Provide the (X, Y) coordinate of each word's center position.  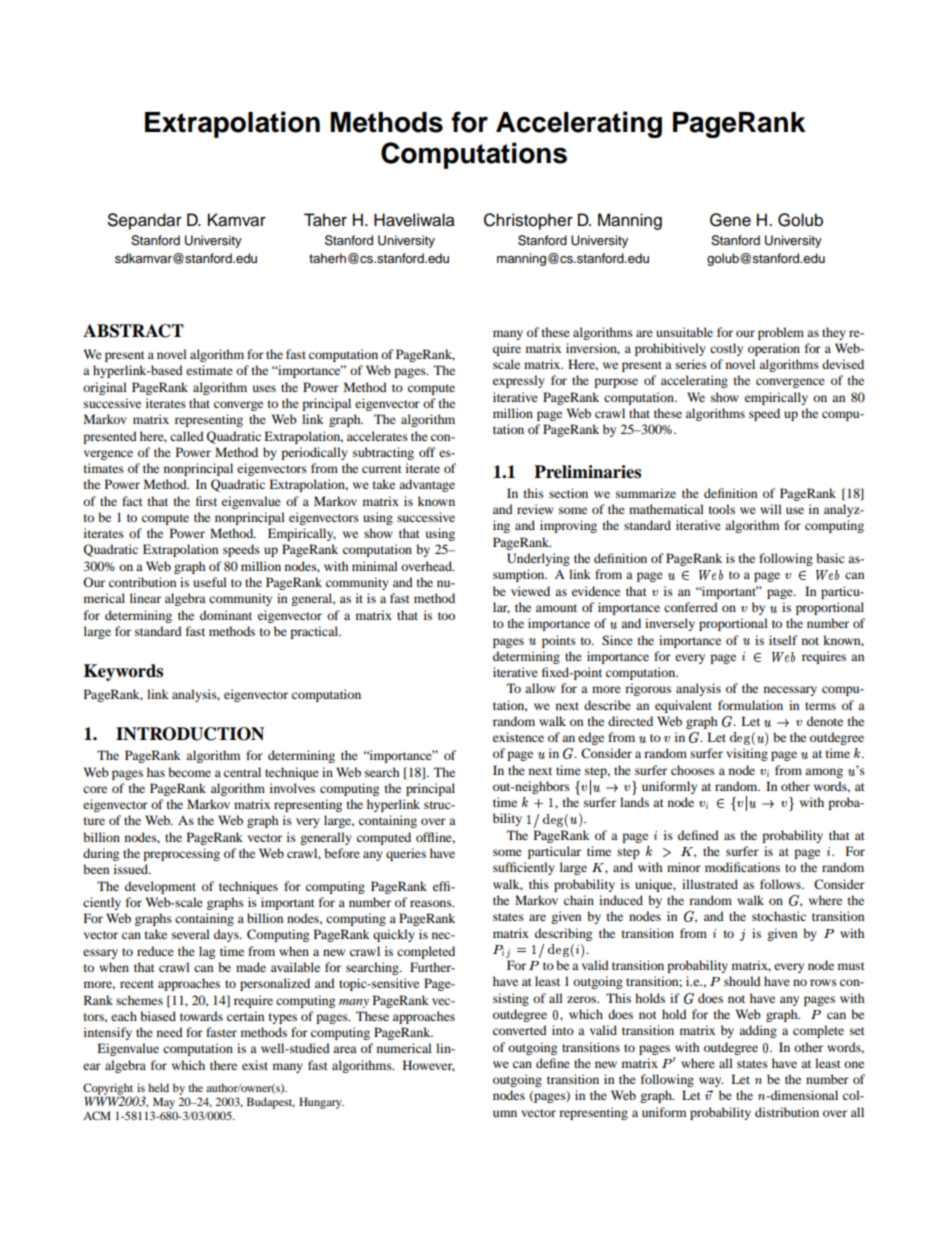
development (160, 887)
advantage (427, 485)
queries (406, 854)
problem (781, 333)
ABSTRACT (133, 331)
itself (783, 640)
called (187, 436)
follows (781, 884)
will (771, 509)
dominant (226, 615)
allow (540, 688)
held (158, 1087)
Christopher (528, 221)
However (429, 1066)
